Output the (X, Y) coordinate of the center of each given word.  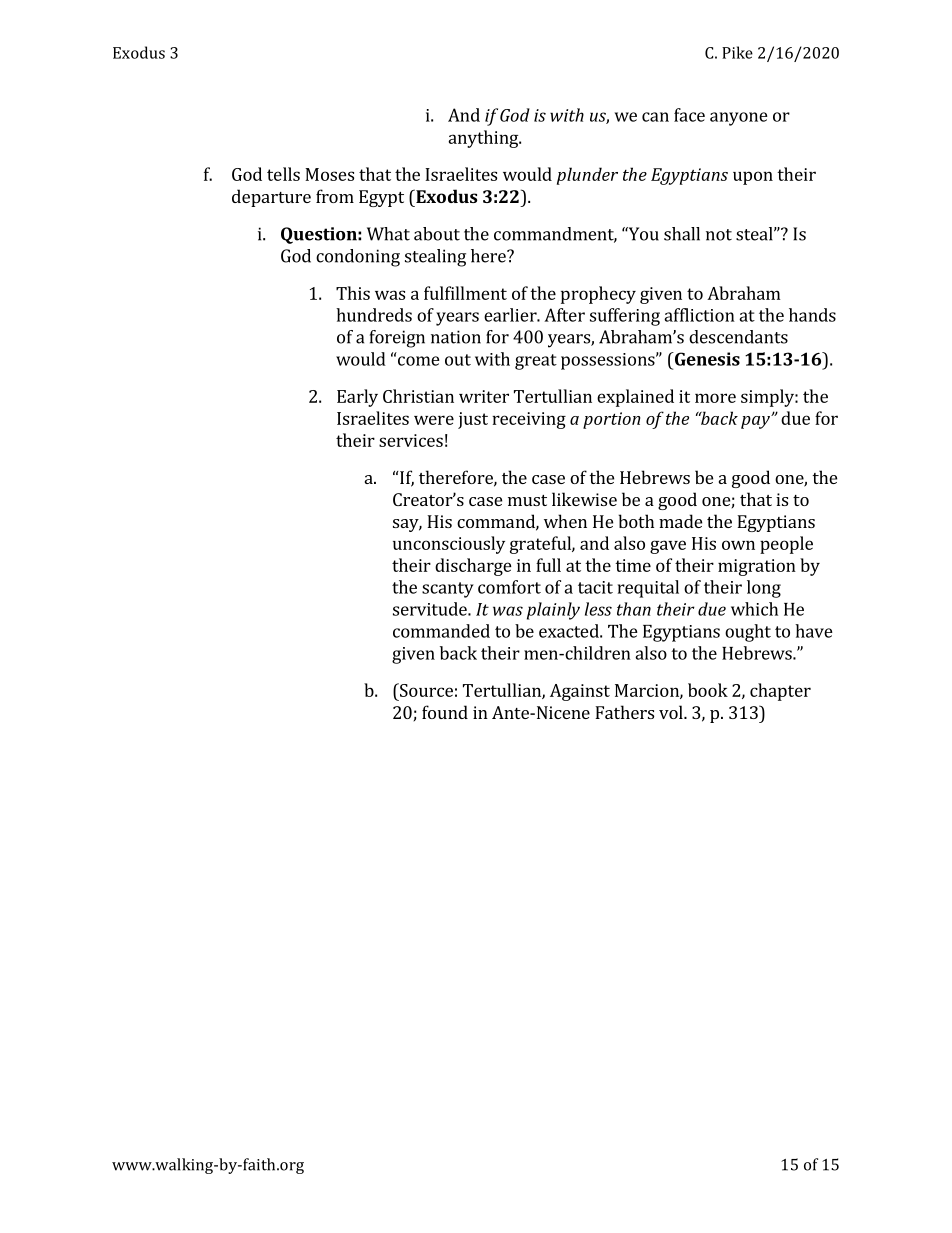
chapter (780, 692)
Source (425, 690)
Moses (329, 174)
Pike (737, 52)
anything (484, 139)
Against (580, 692)
